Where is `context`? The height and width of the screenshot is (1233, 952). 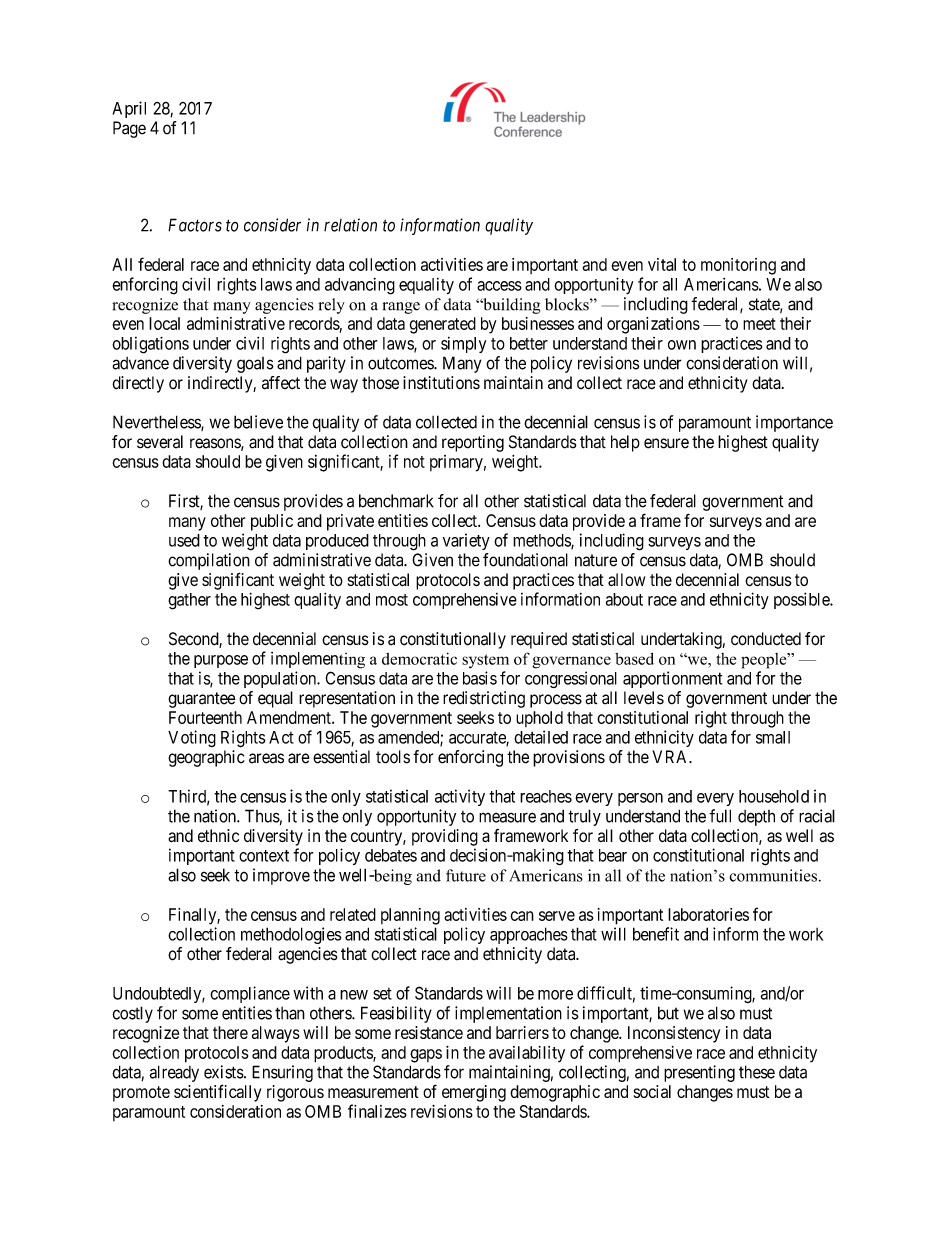 context is located at coordinates (264, 856).
